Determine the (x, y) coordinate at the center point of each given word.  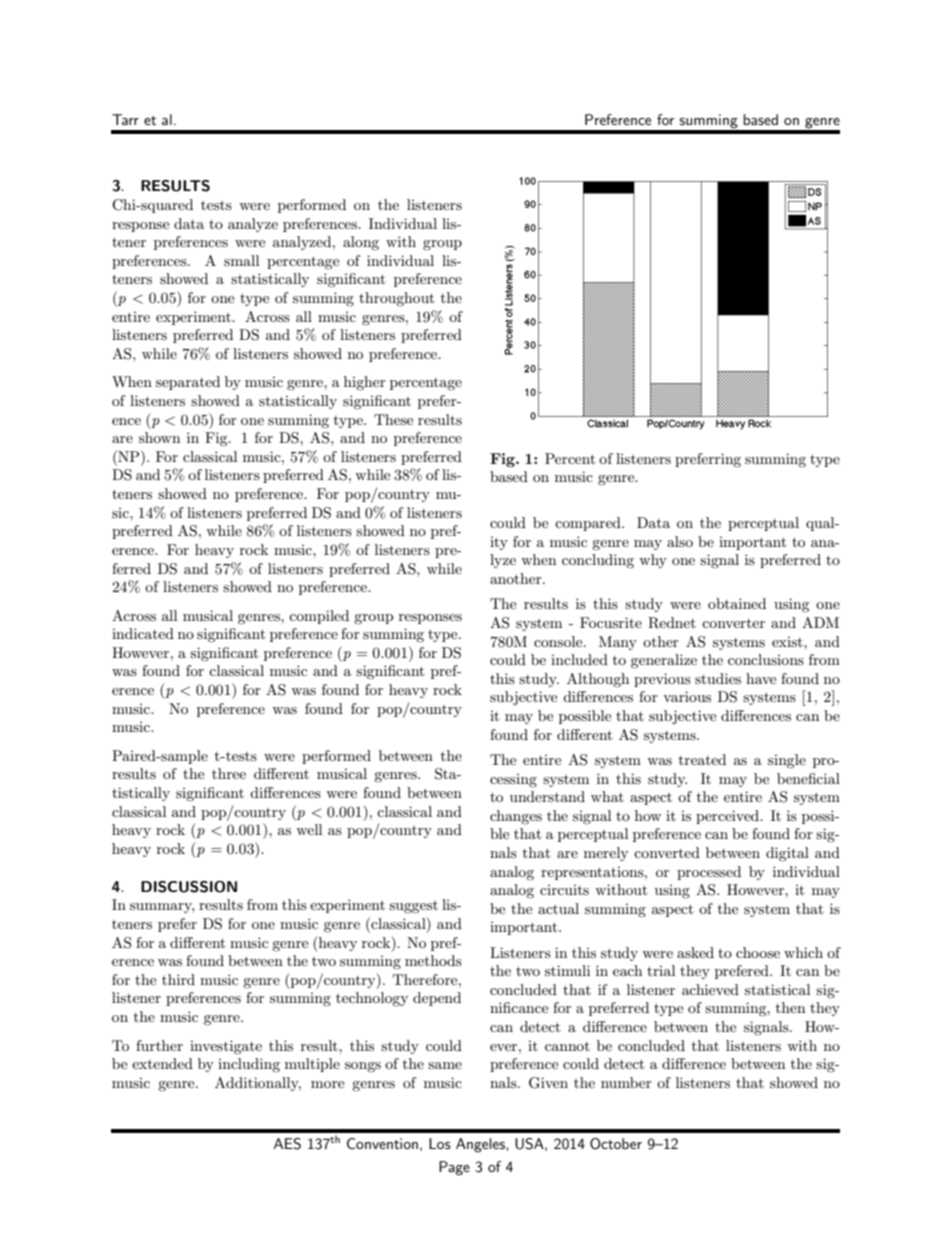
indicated (143, 633)
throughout (396, 299)
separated (188, 383)
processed (709, 873)
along (361, 243)
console (559, 641)
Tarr (125, 119)
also (680, 541)
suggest (413, 907)
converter (733, 623)
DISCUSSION (189, 887)
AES (287, 1144)
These (393, 419)
